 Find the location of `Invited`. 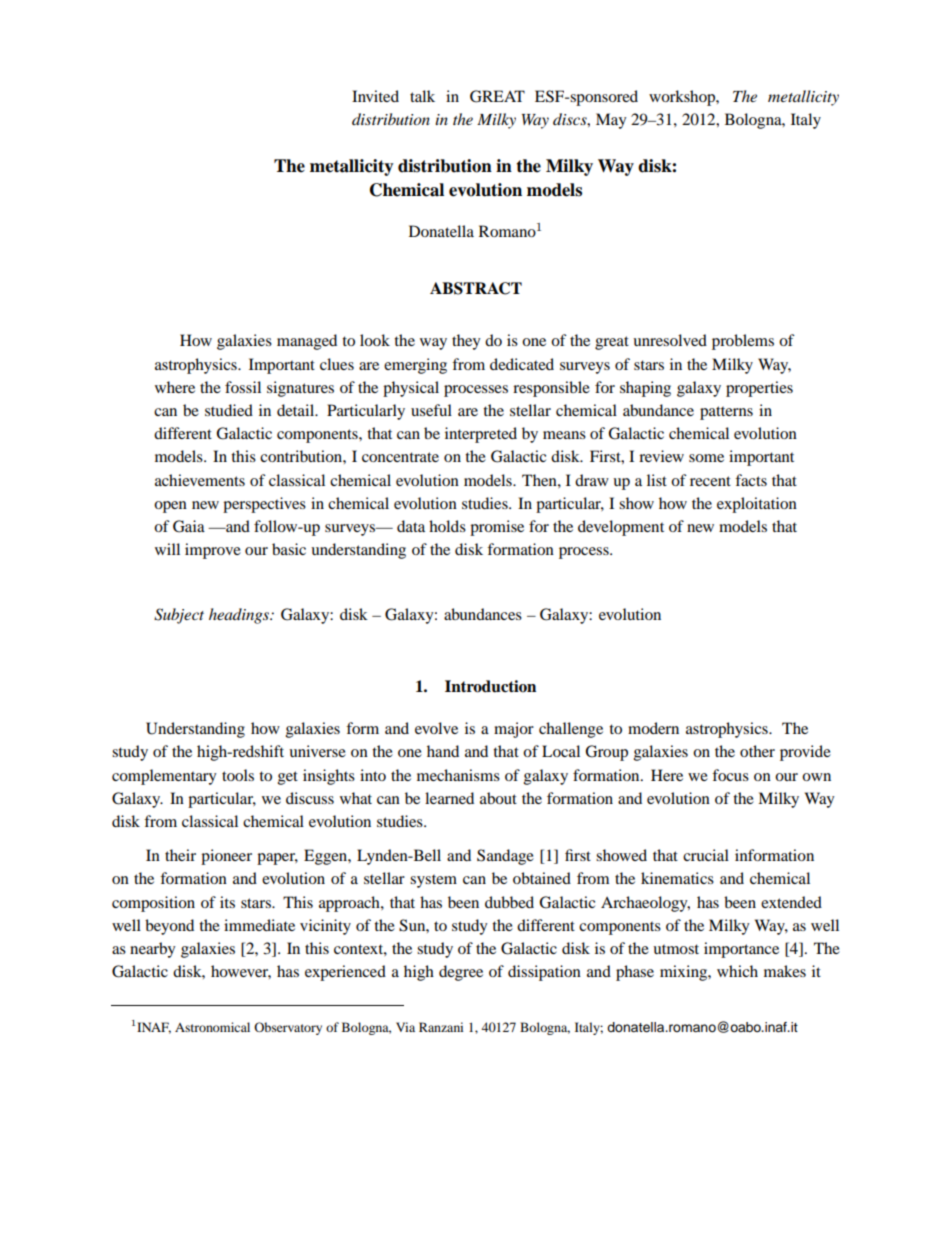

Invited is located at coordinates (375, 96).
